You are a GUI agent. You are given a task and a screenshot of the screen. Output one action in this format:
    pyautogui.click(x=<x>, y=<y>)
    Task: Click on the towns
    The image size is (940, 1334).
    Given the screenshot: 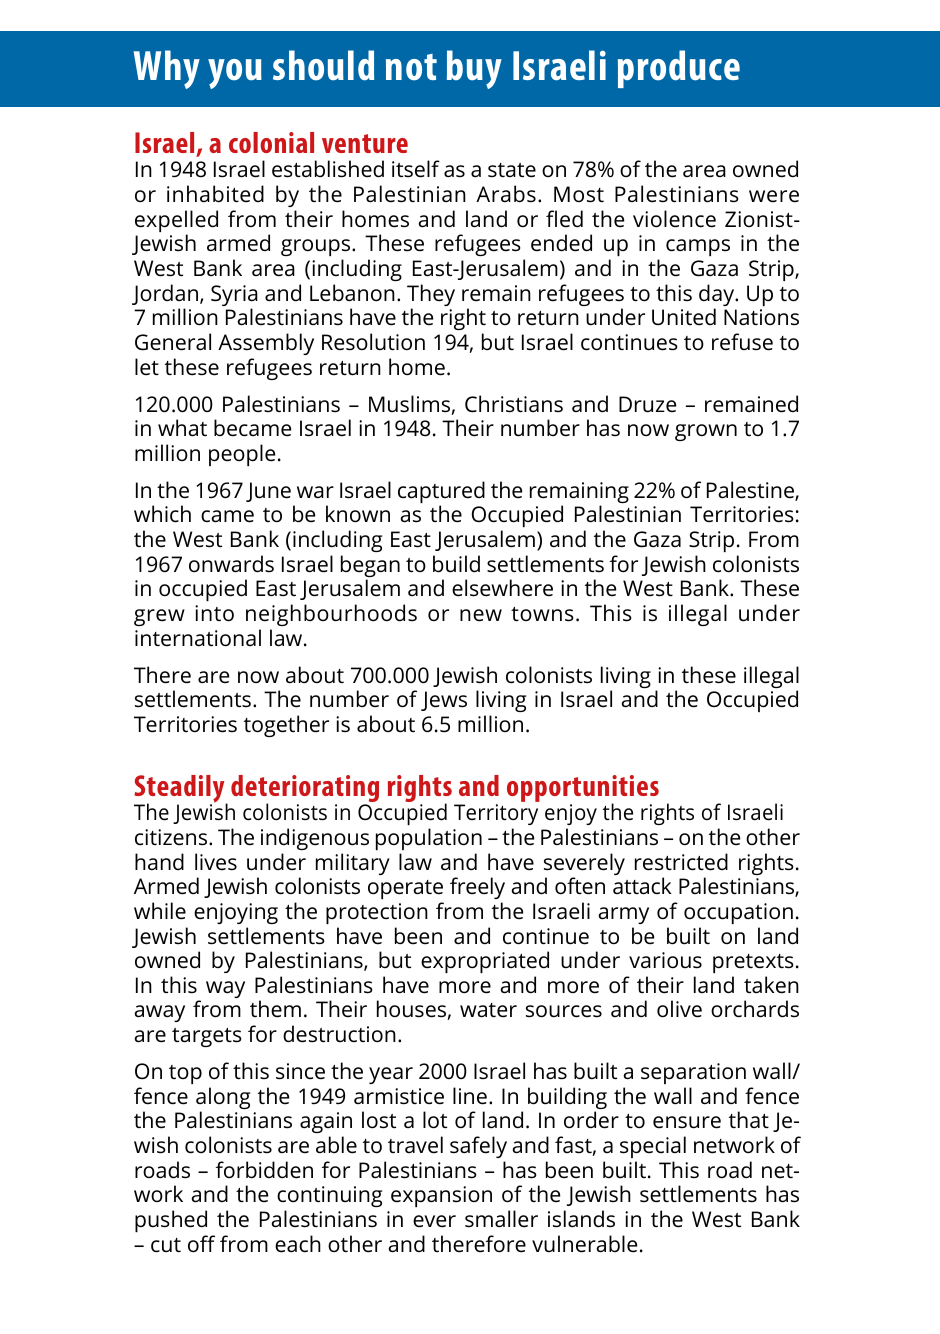 What is the action you would take?
    pyautogui.click(x=542, y=614)
